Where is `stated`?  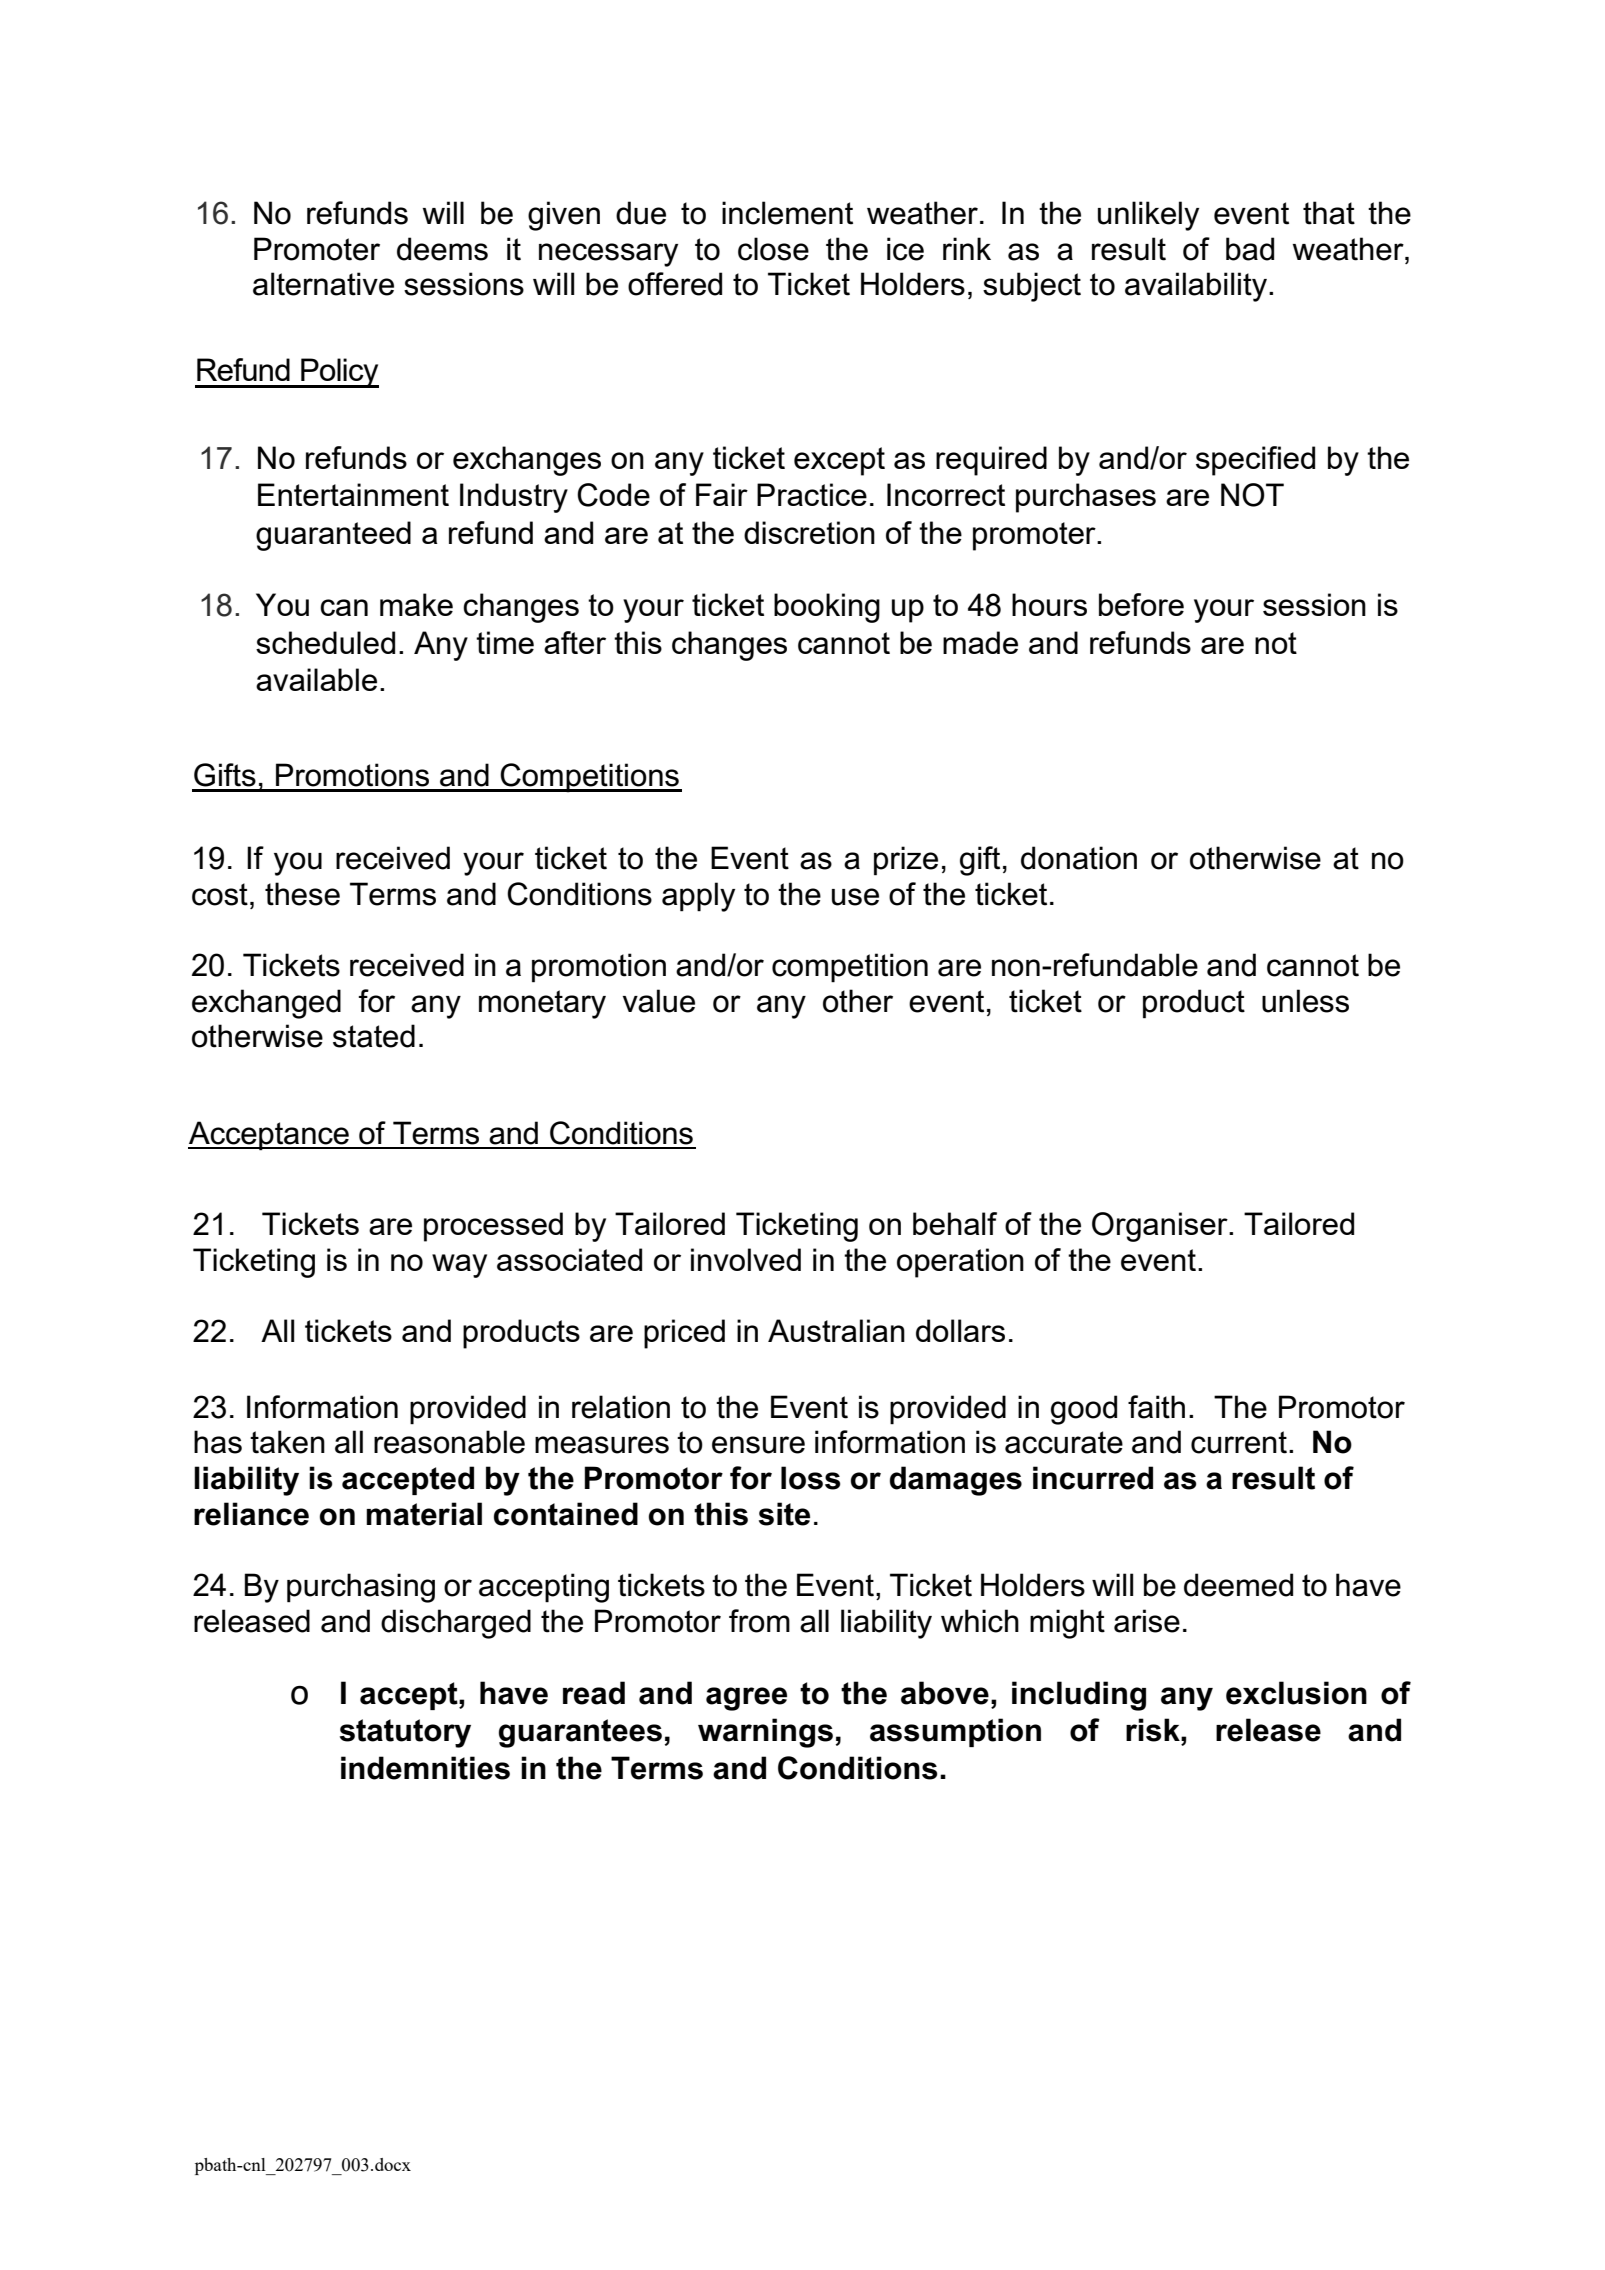
stated is located at coordinates (374, 1036).
